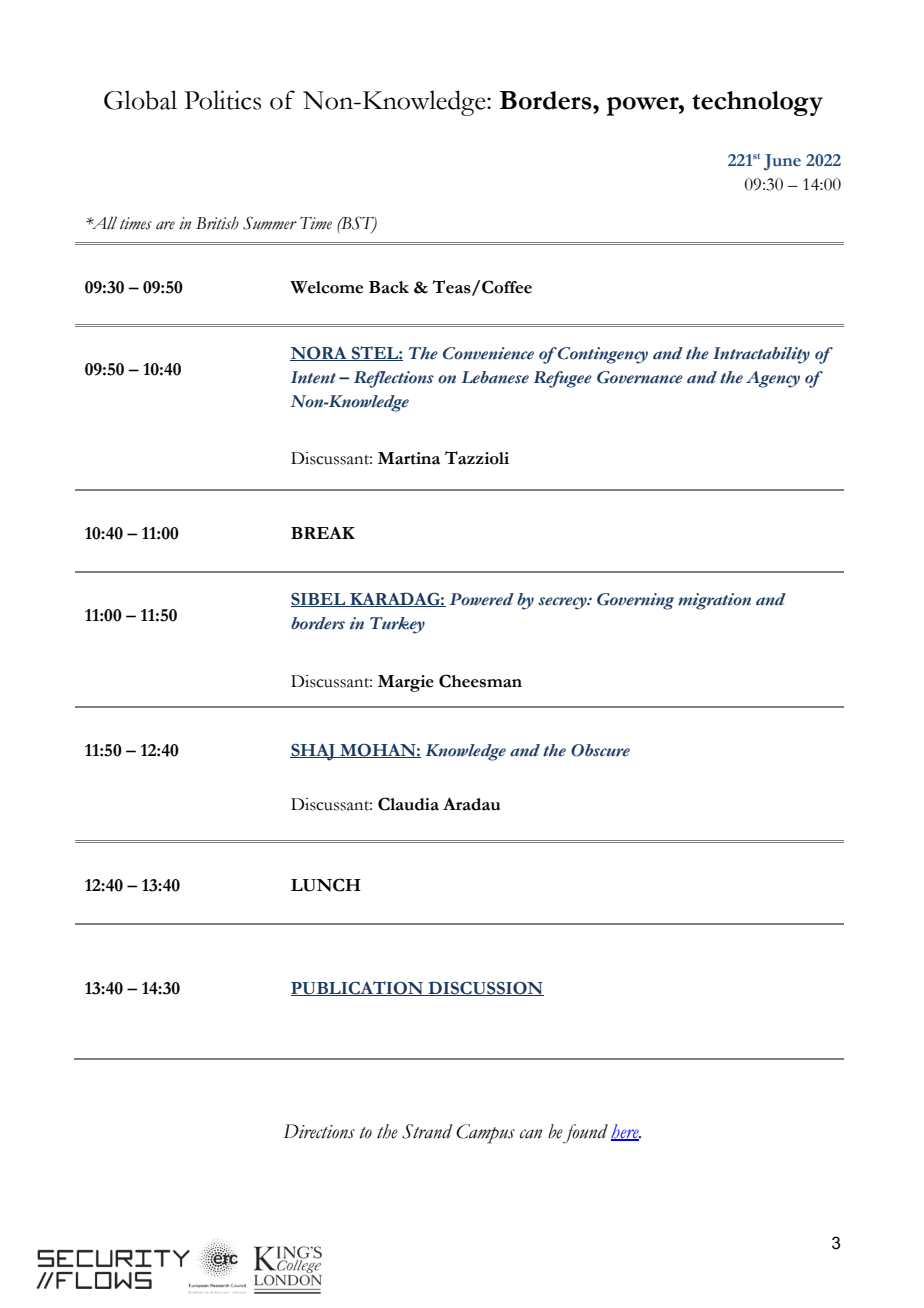 The height and width of the screenshot is (1308, 924). Describe the element at coordinates (319, 354) in the screenshot. I see `NORA` at that location.
